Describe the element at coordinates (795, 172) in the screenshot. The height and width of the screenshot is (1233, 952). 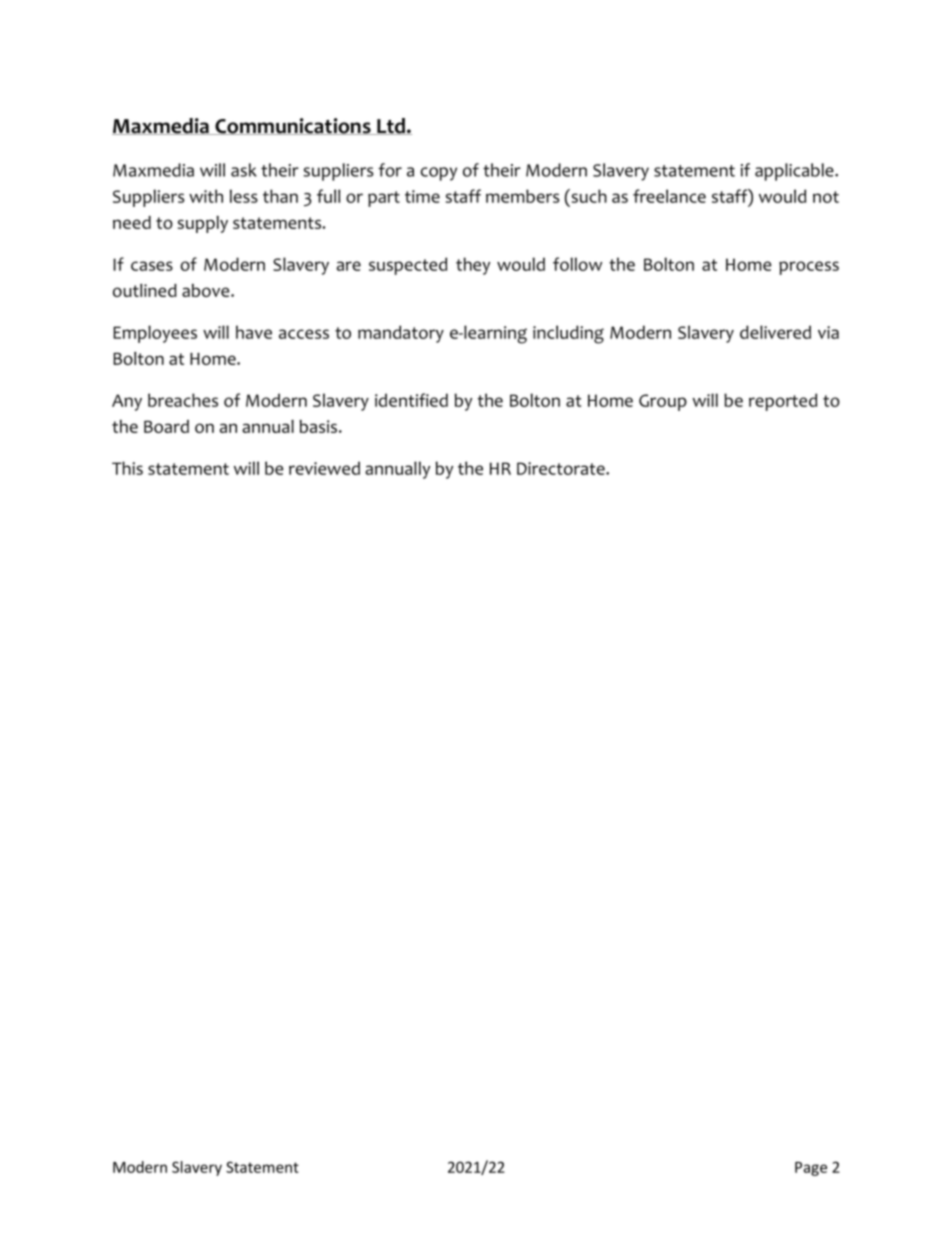
I see `applicable` at that location.
